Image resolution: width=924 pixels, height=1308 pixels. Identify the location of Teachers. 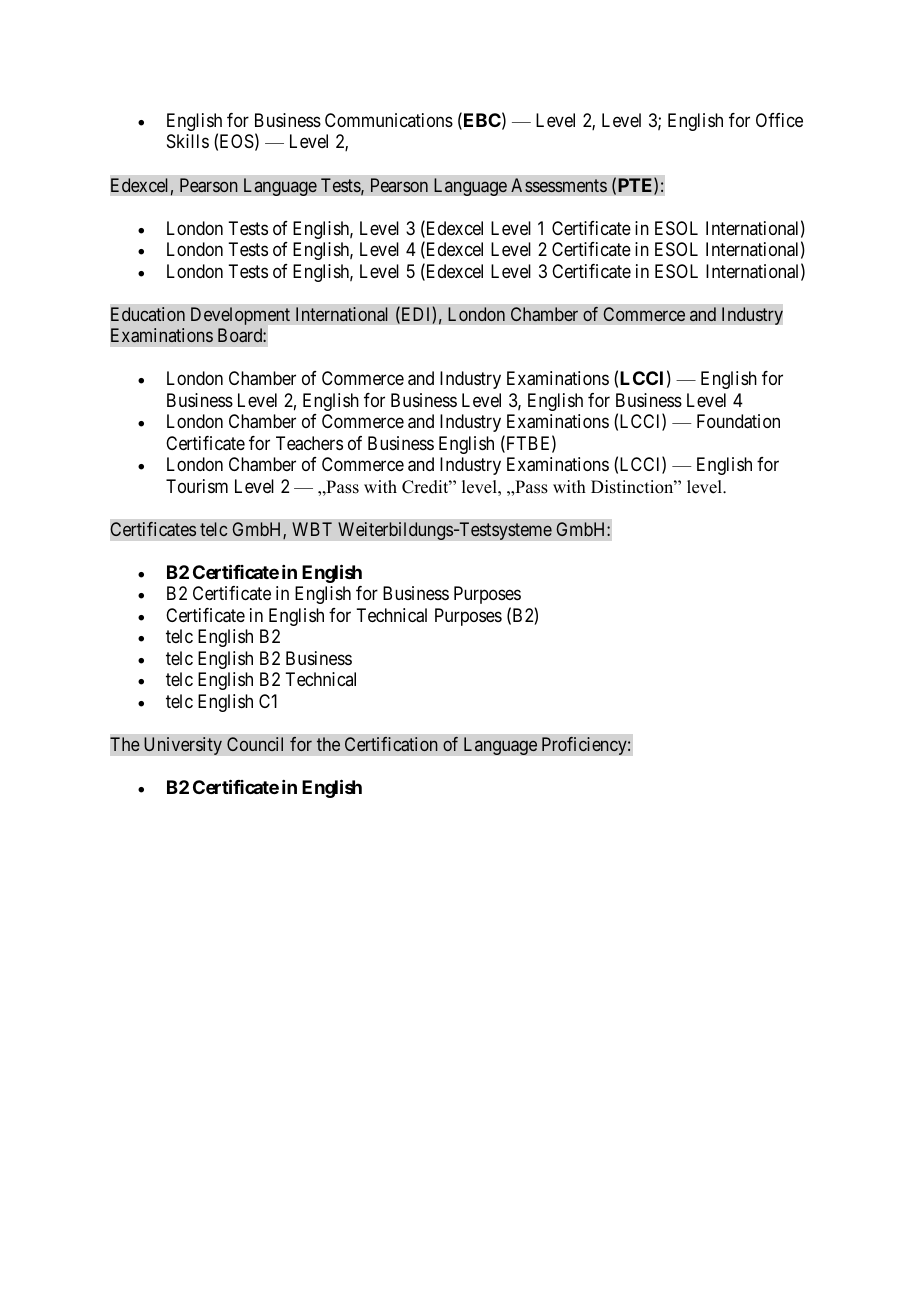
(309, 443).
